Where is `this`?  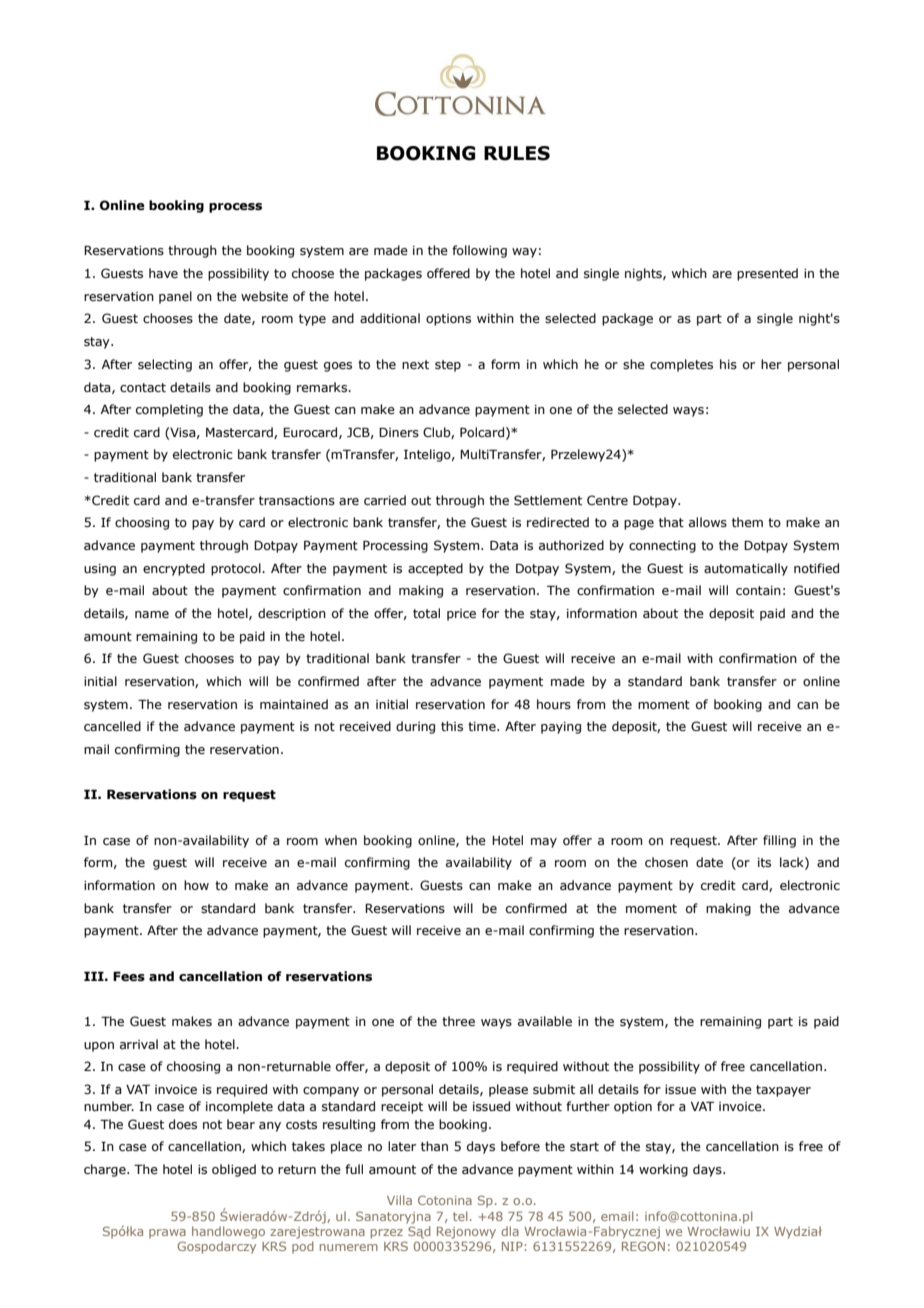
this is located at coordinates (452, 726).
